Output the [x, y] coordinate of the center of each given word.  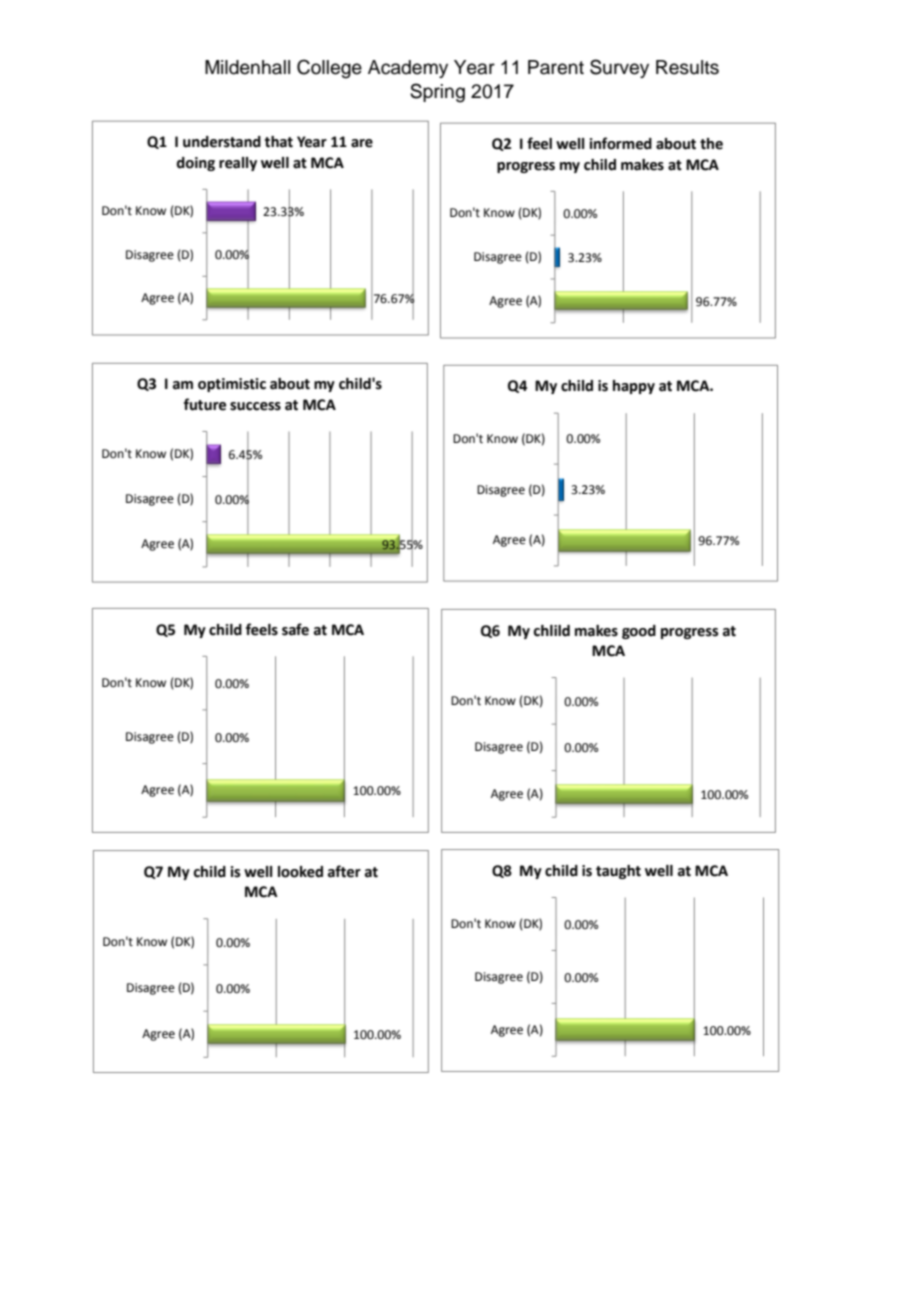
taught [618, 872]
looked [300, 872]
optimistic [232, 385]
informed [620, 143]
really [238, 164]
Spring [437, 93]
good [639, 632]
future [205, 404]
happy [634, 387]
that [279, 142]
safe [295, 629]
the [711, 144]
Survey [619, 68]
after [344, 871]
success [255, 406]
